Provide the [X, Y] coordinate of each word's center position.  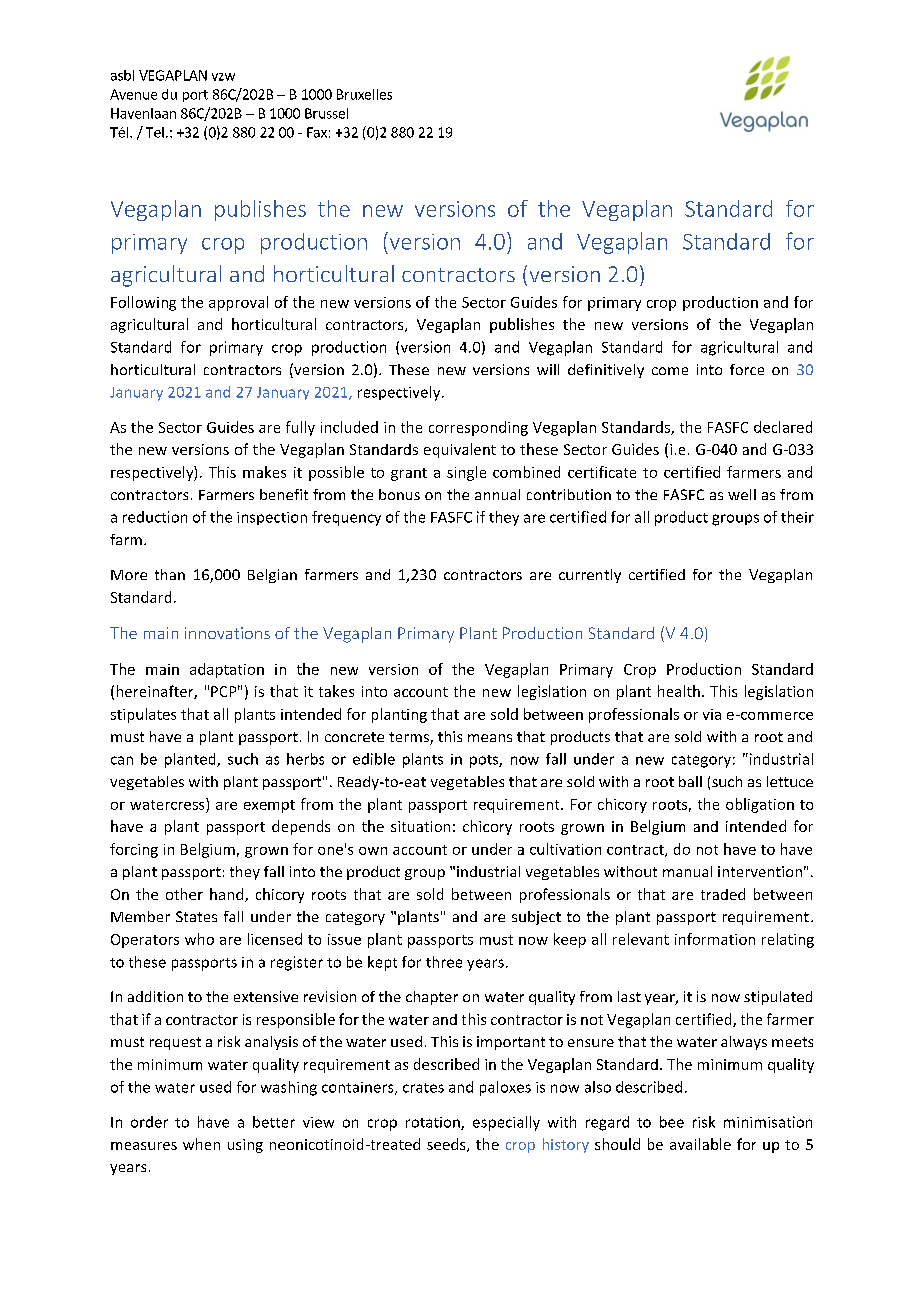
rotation [434, 1123]
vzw [223, 77]
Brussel [326, 113]
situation [420, 826]
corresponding [478, 428]
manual [687, 871]
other [184, 894]
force [747, 369]
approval [238, 303]
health [679, 691]
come [670, 371]
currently [590, 576]
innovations [227, 633]
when [201, 1144]
